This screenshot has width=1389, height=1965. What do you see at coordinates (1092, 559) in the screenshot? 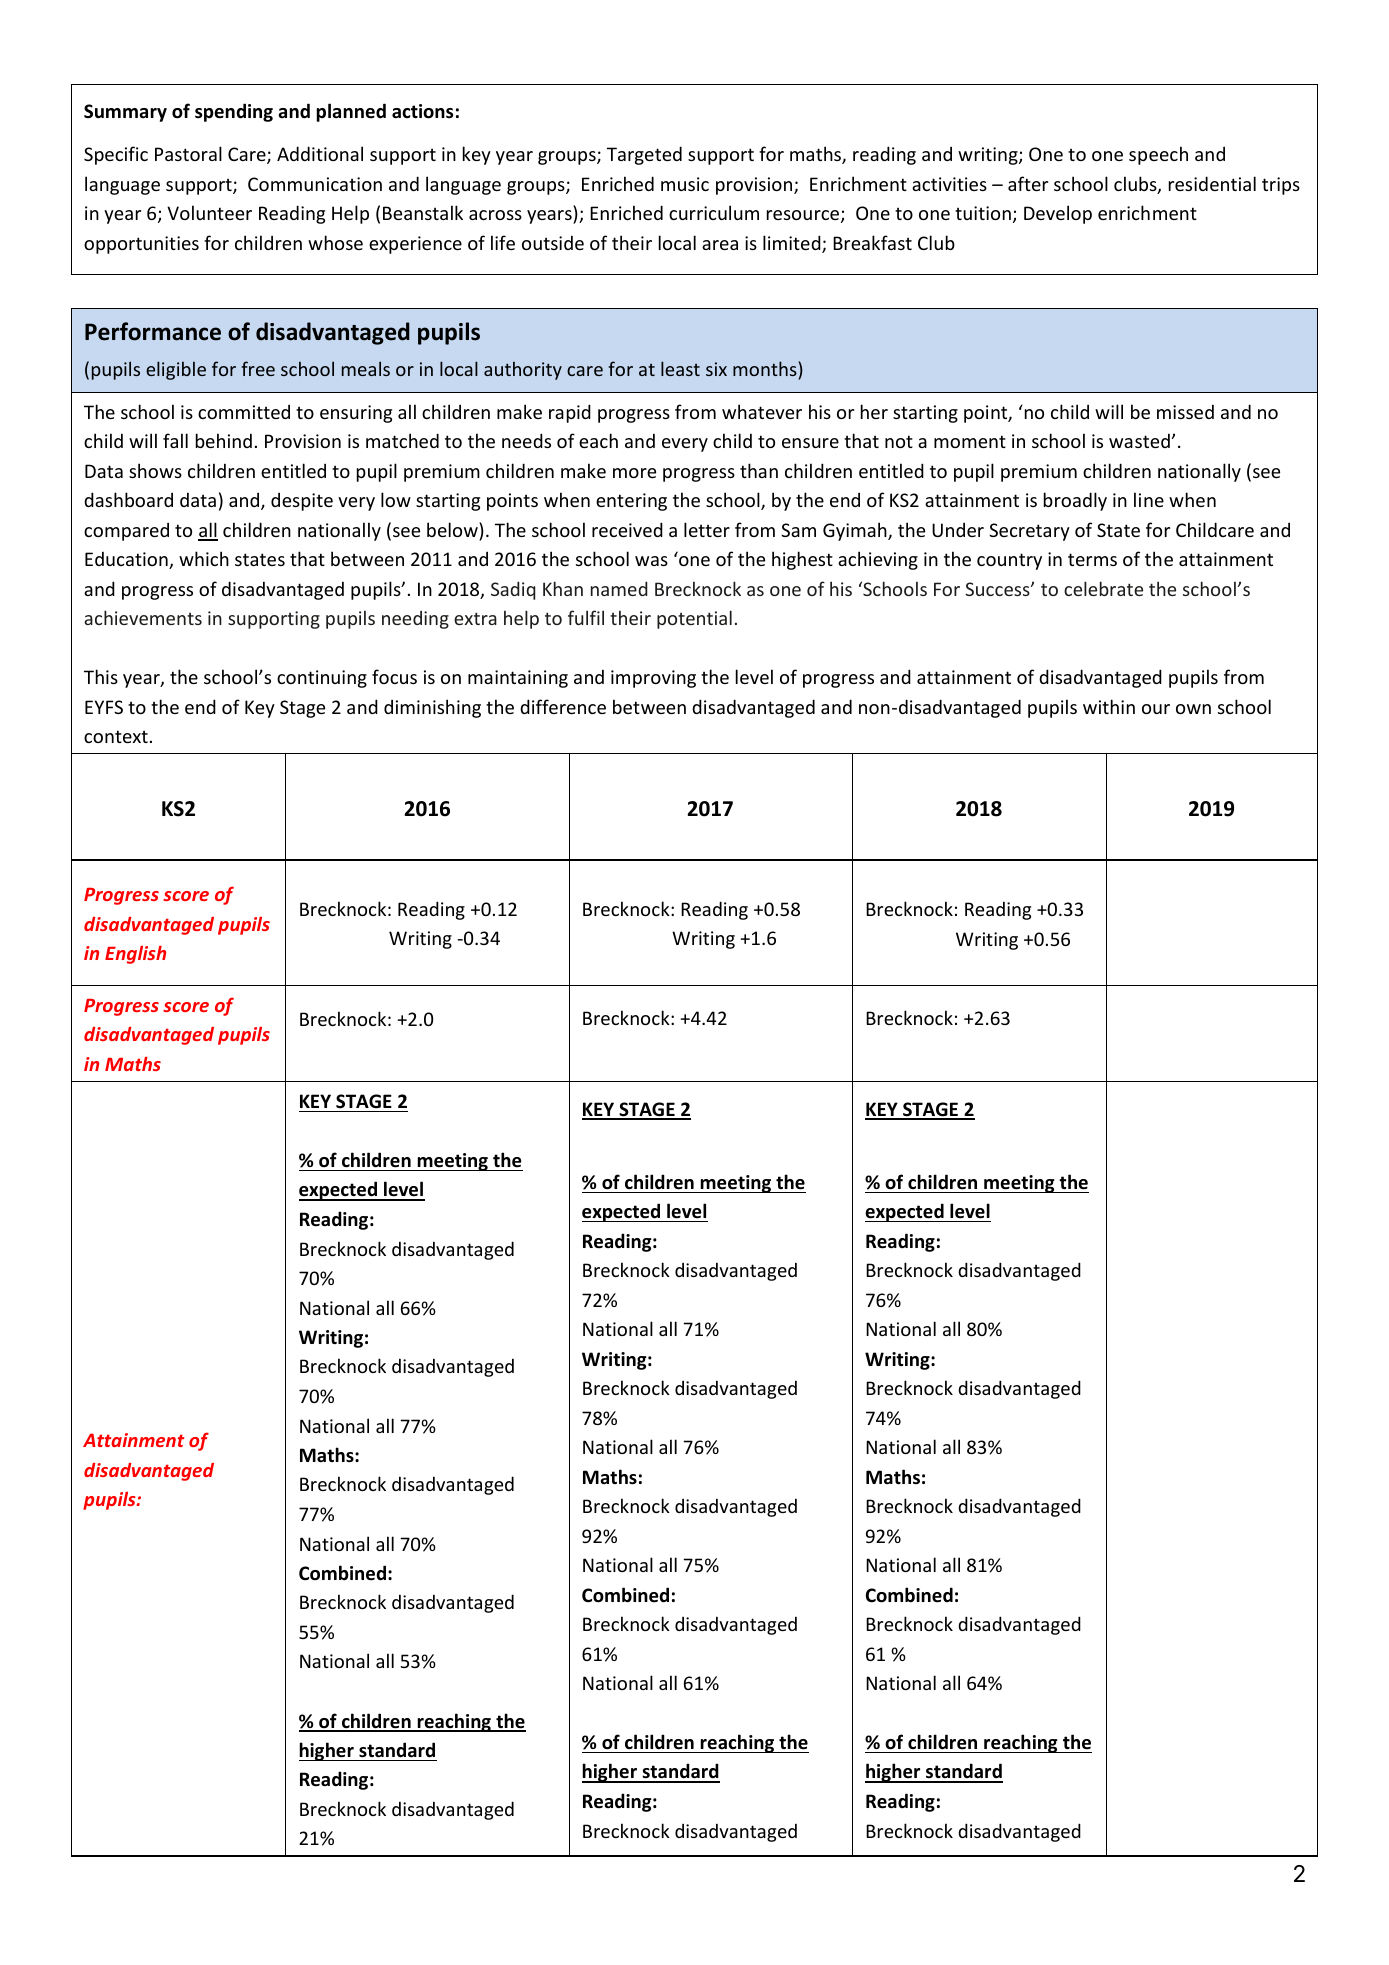
I see `terms` at bounding box center [1092, 559].
